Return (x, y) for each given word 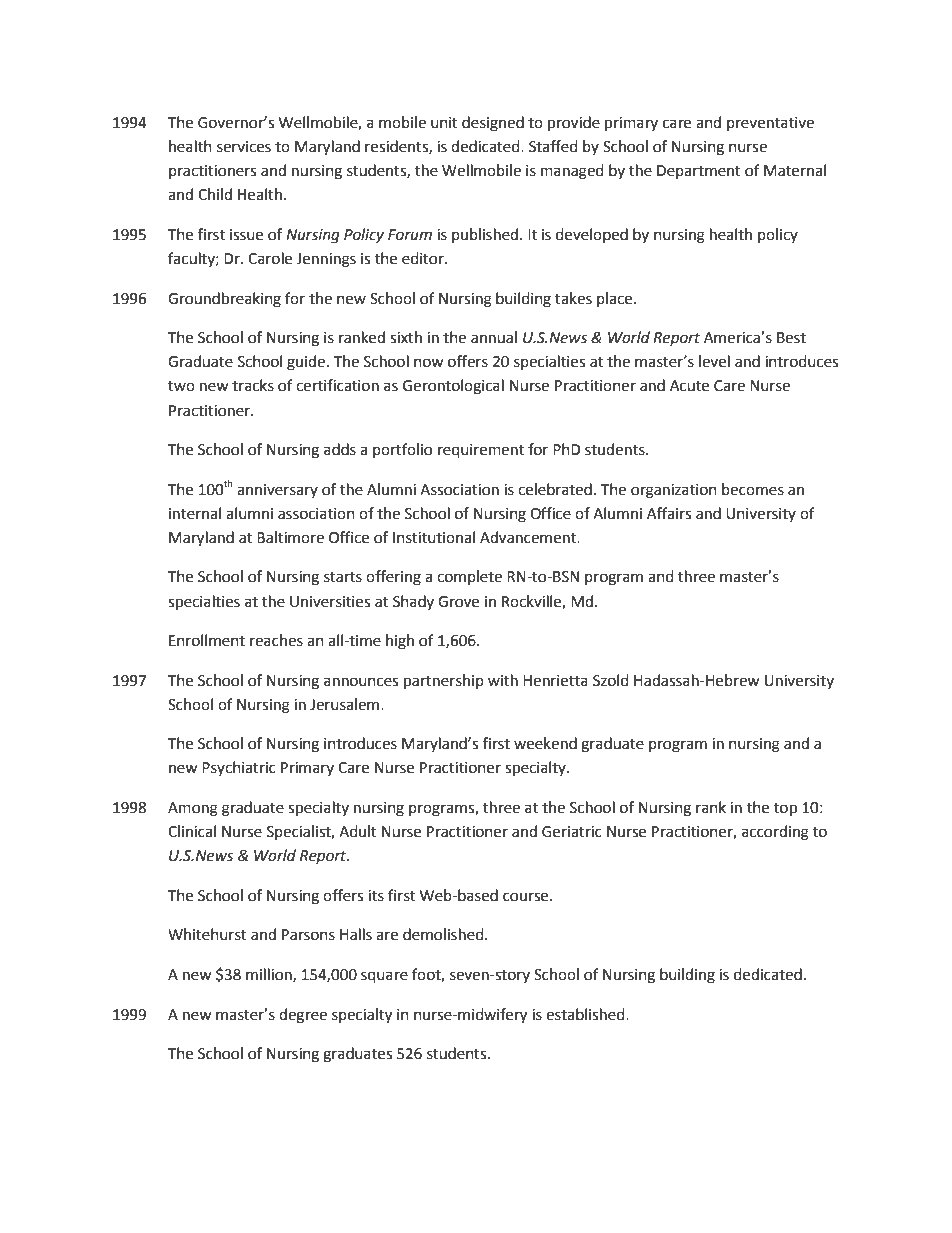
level (714, 361)
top (785, 810)
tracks (253, 385)
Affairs (669, 513)
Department (699, 172)
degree (303, 1016)
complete (469, 577)
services (244, 147)
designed (493, 124)
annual (494, 337)
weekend (545, 743)
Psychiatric (239, 768)
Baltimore (290, 537)
